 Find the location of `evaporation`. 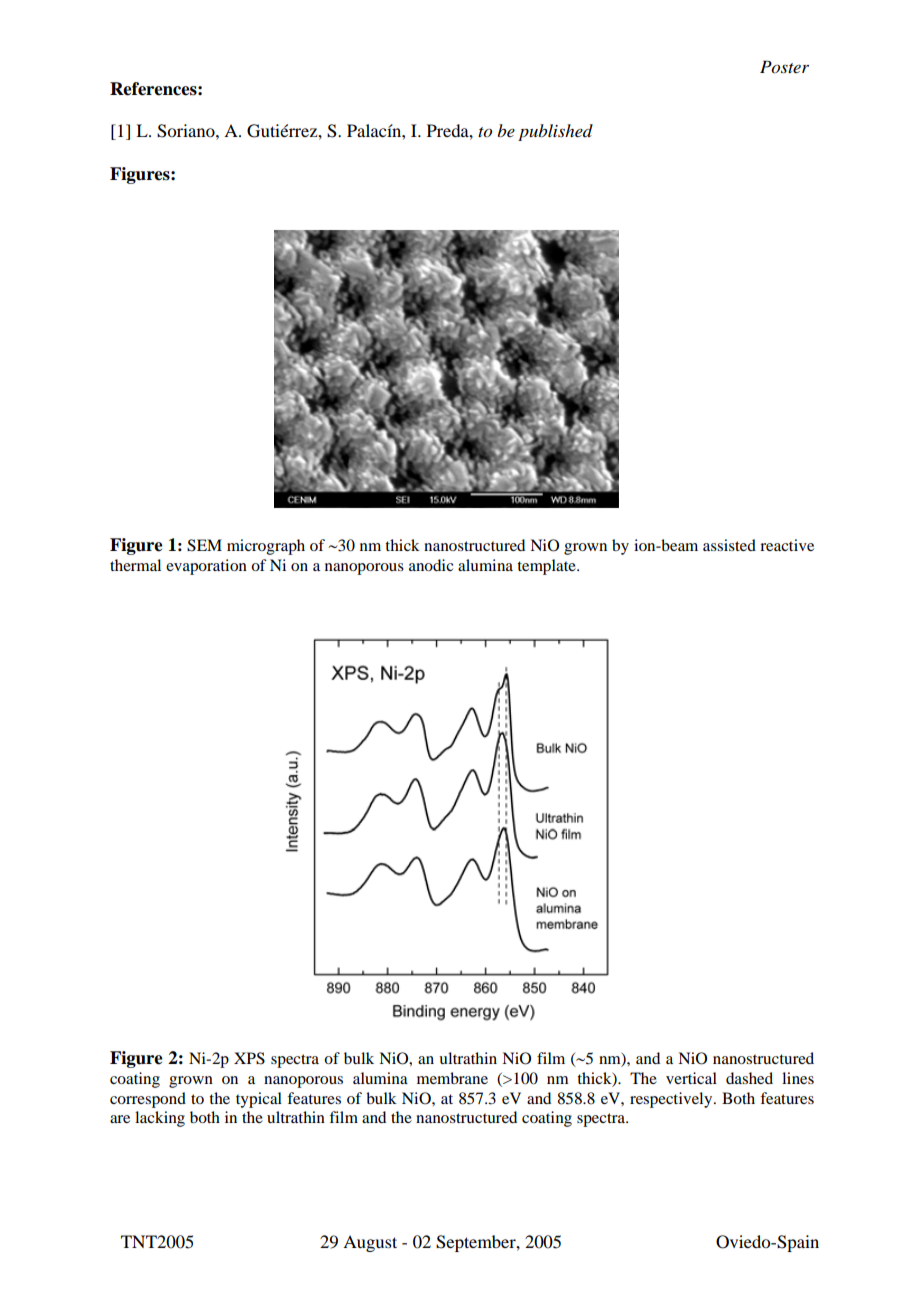

evaporation is located at coordinates (206, 567).
